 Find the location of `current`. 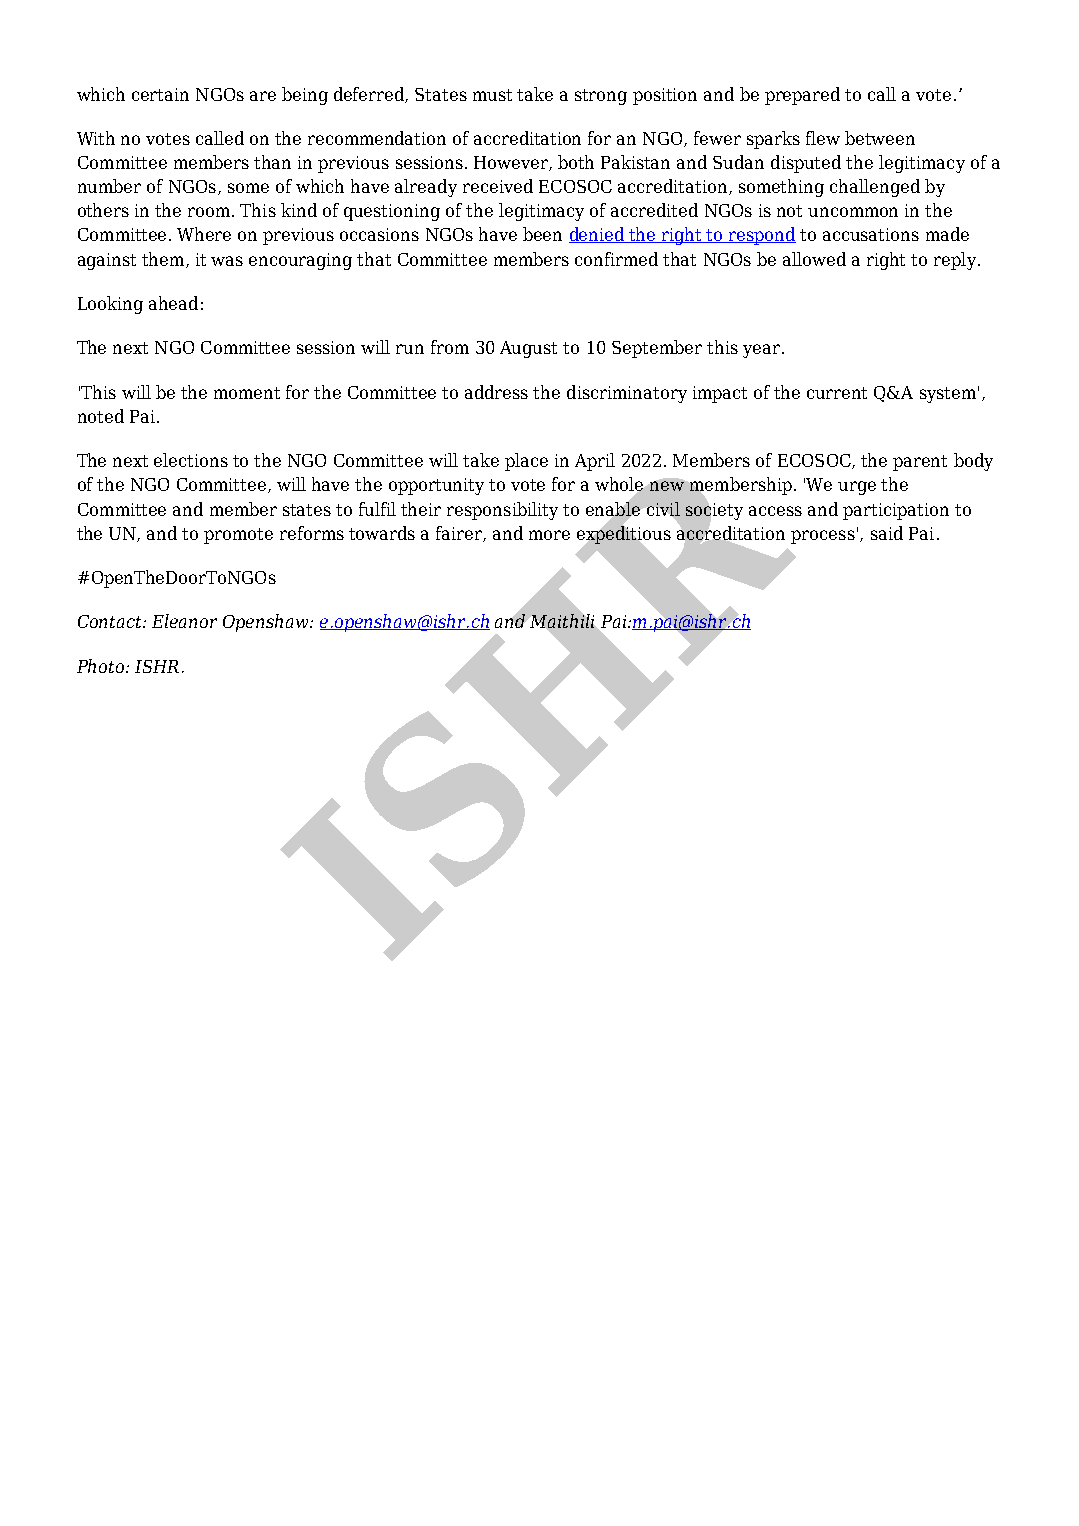

current is located at coordinates (837, 393).
